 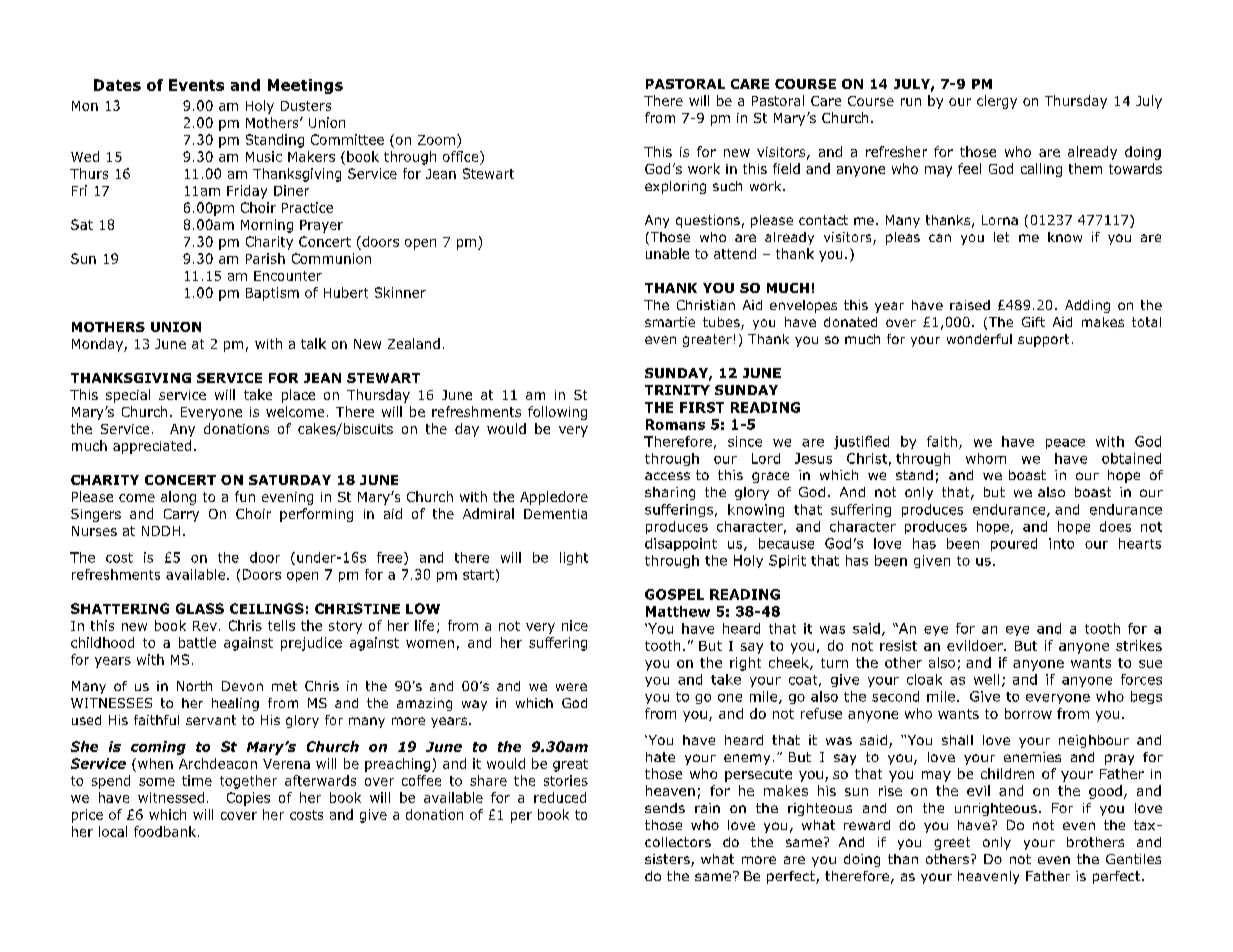 What do you see at coordinates (1043, 340) in the image?
I see `support` at bounding box center [1043, 340].
